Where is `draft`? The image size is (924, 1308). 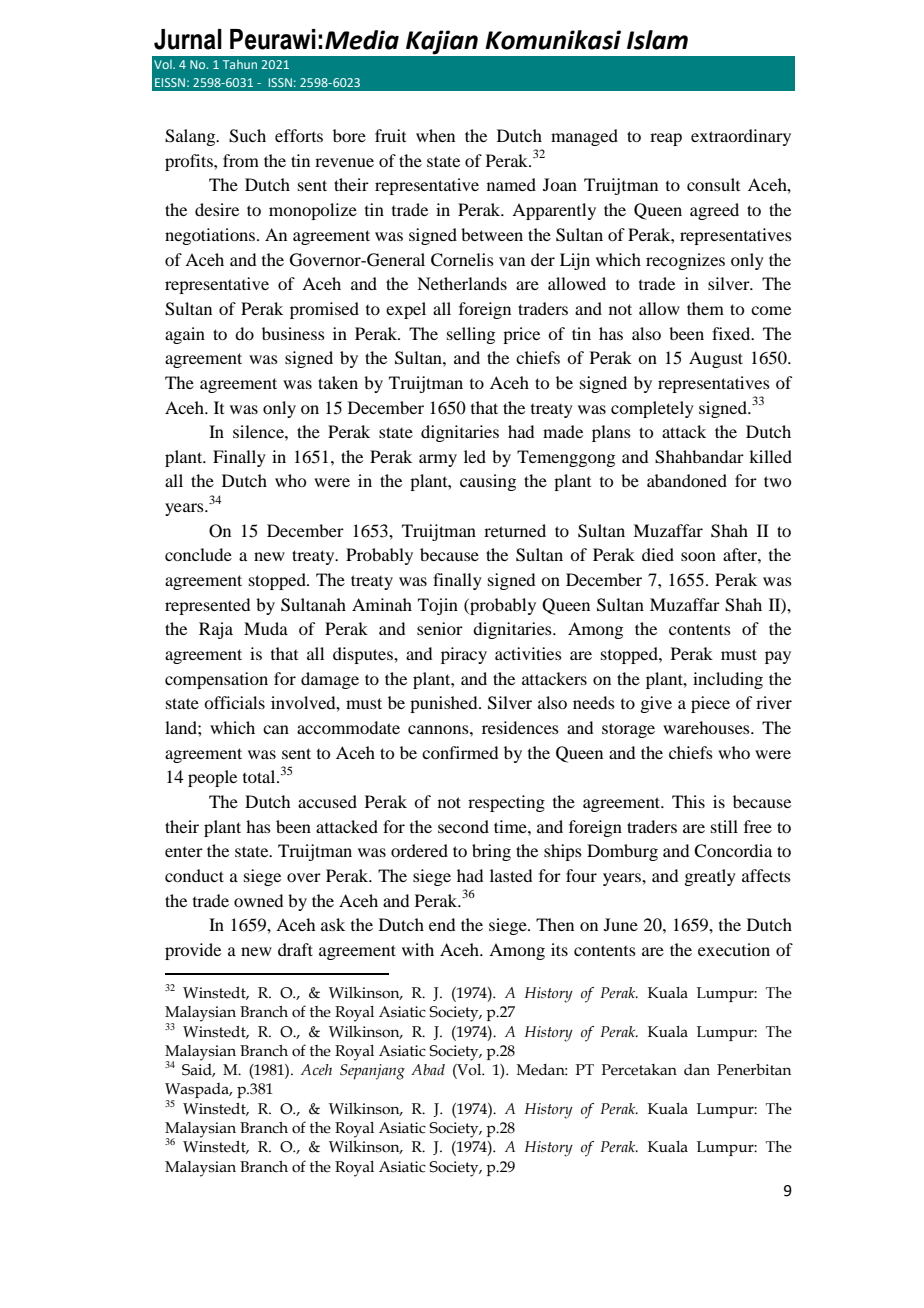
draft is located at coordinates (295, 949).
